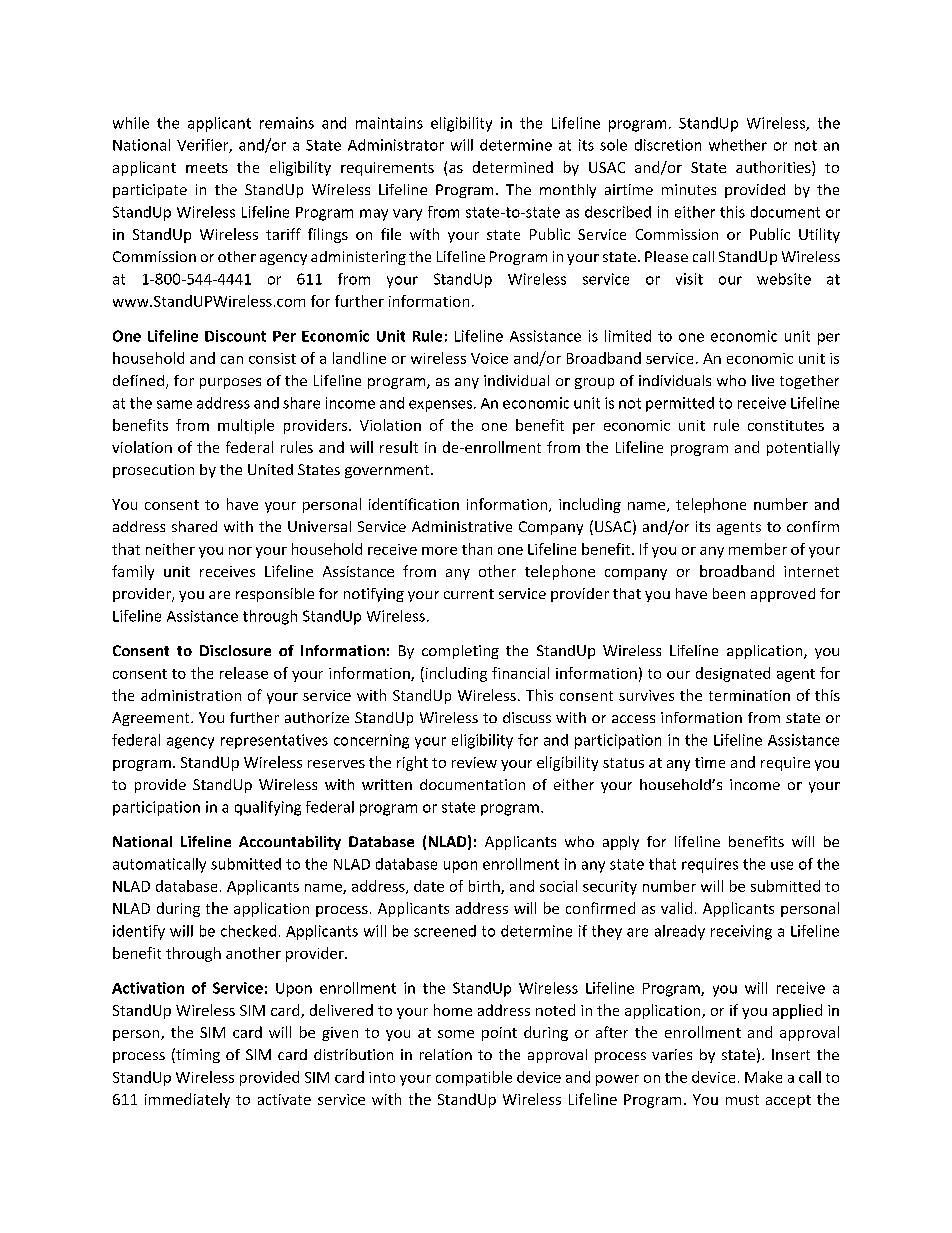 This screenshot has width=952, height=1233. What do you see at coordinates (738, 145) in the screenshot?
I see `whether` at bounding box center [738, 145].
